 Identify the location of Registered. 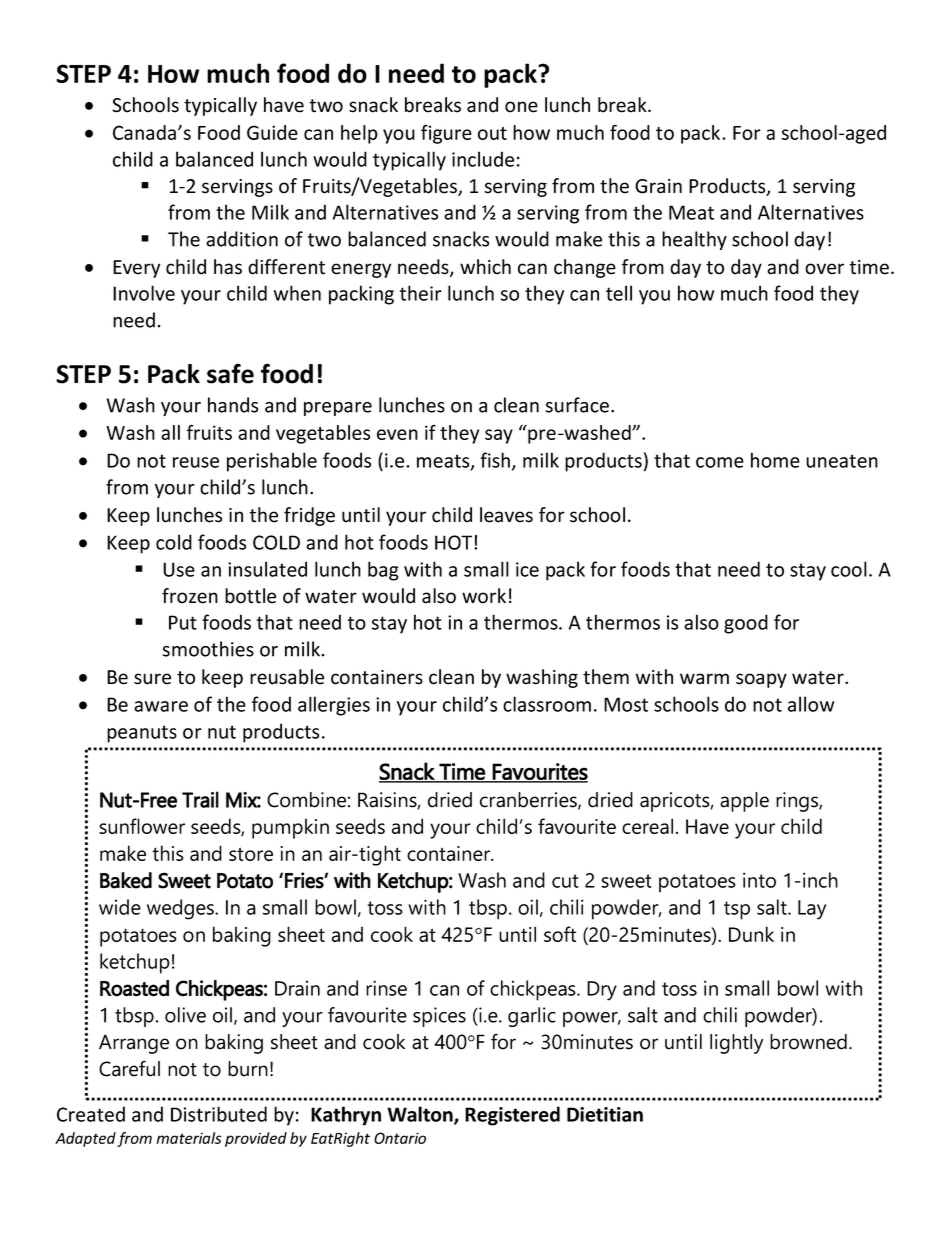
(512, 1116).
